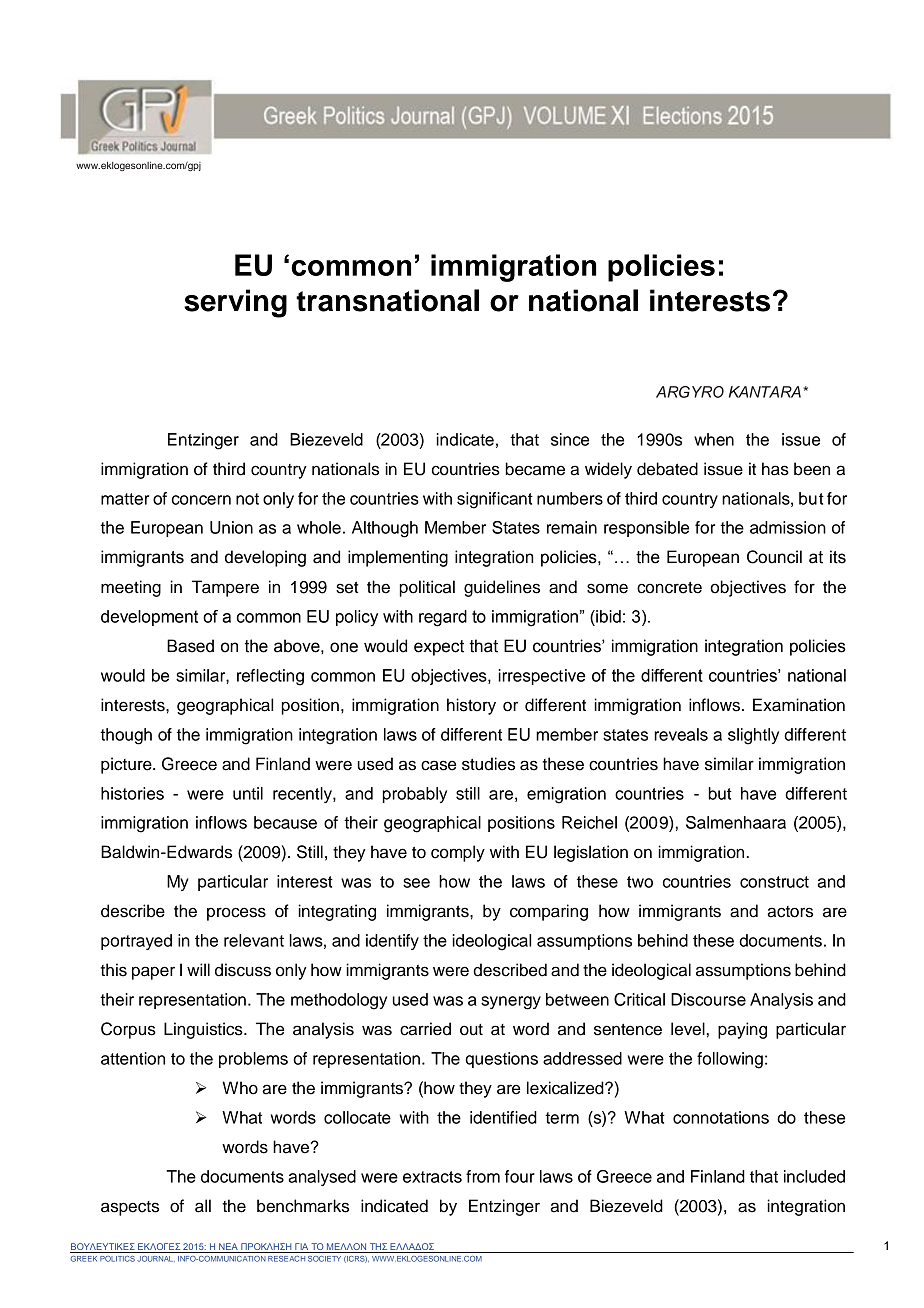  Describe the element at coordinates (392, 942) in the image. I see `identify` at that location.
